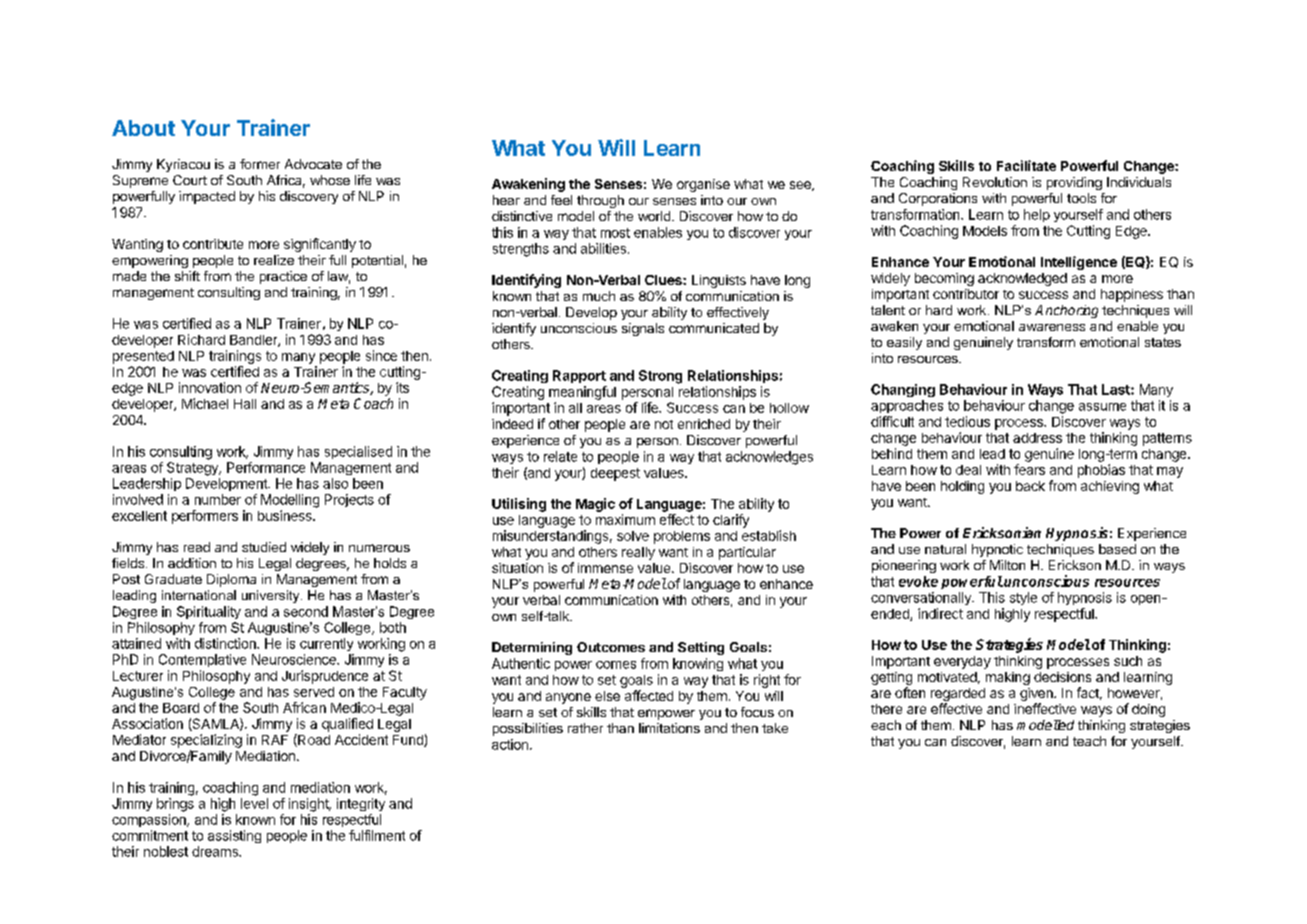  What do you see at coordinates (1148, 710) in the screenshot?
I see `doing` at bounding box center [1148, 710].
